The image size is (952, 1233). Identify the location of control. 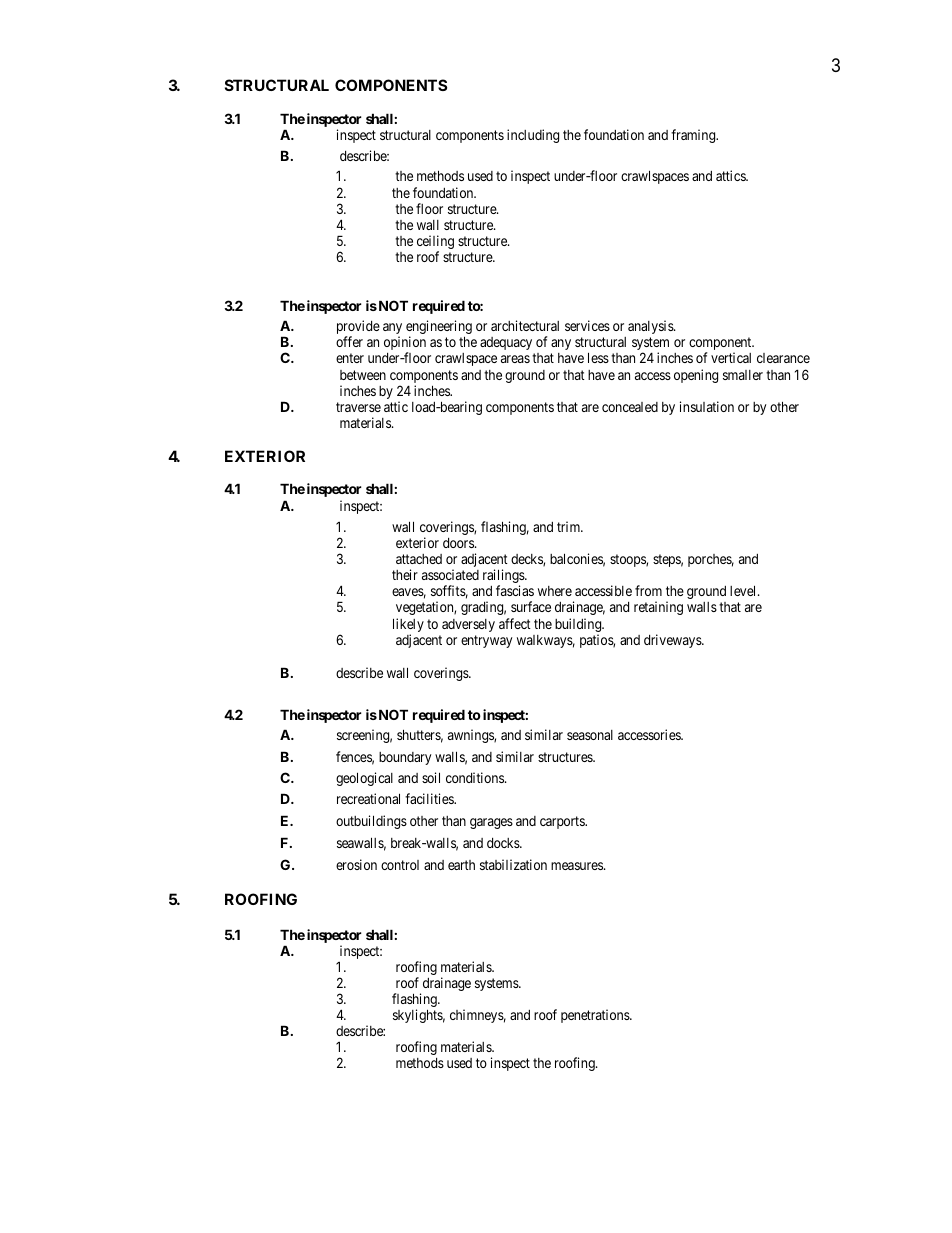
(400, 865).
